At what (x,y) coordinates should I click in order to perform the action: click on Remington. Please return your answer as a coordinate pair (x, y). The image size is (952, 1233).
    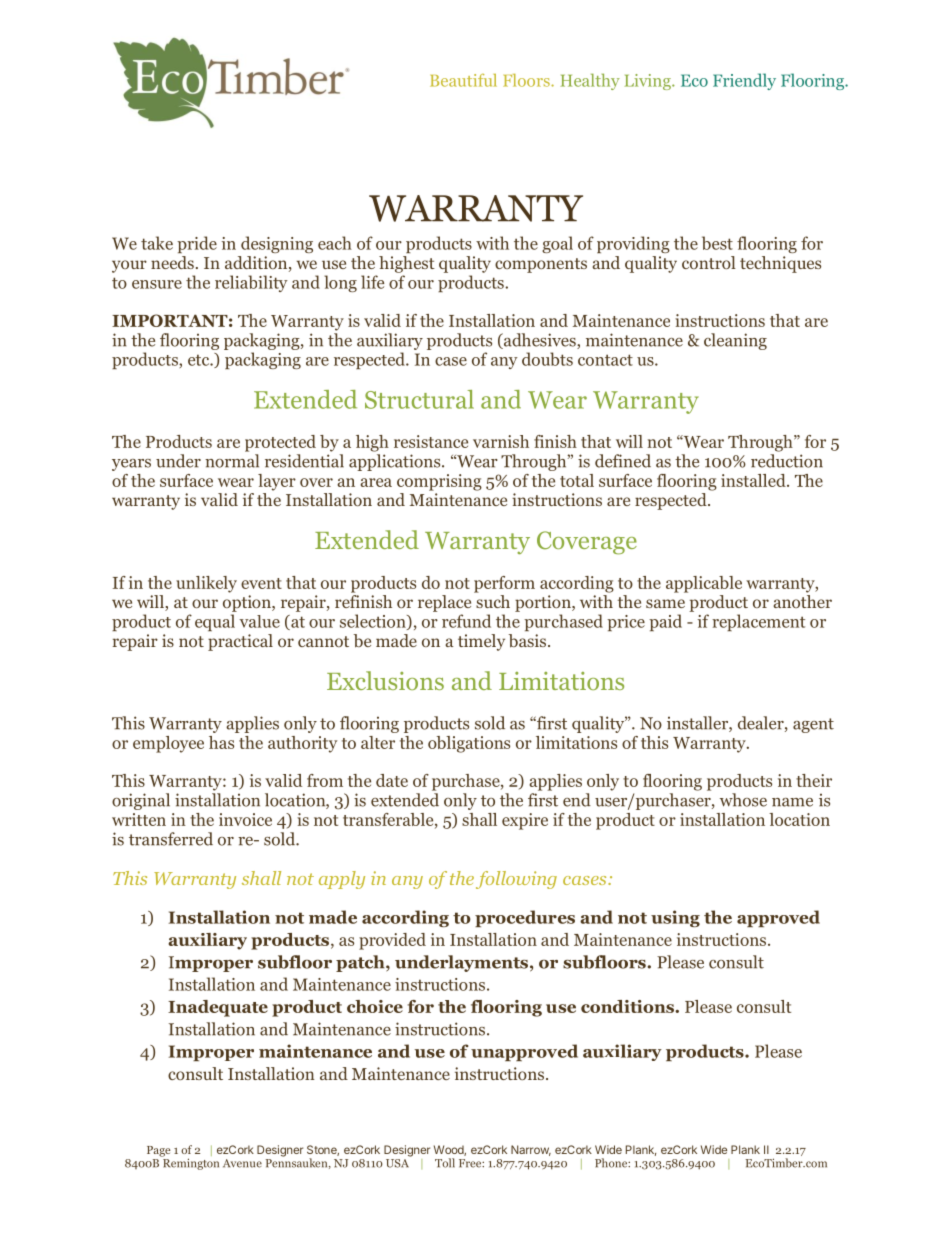
    Looking at the image, I should click on (190, 1163).
